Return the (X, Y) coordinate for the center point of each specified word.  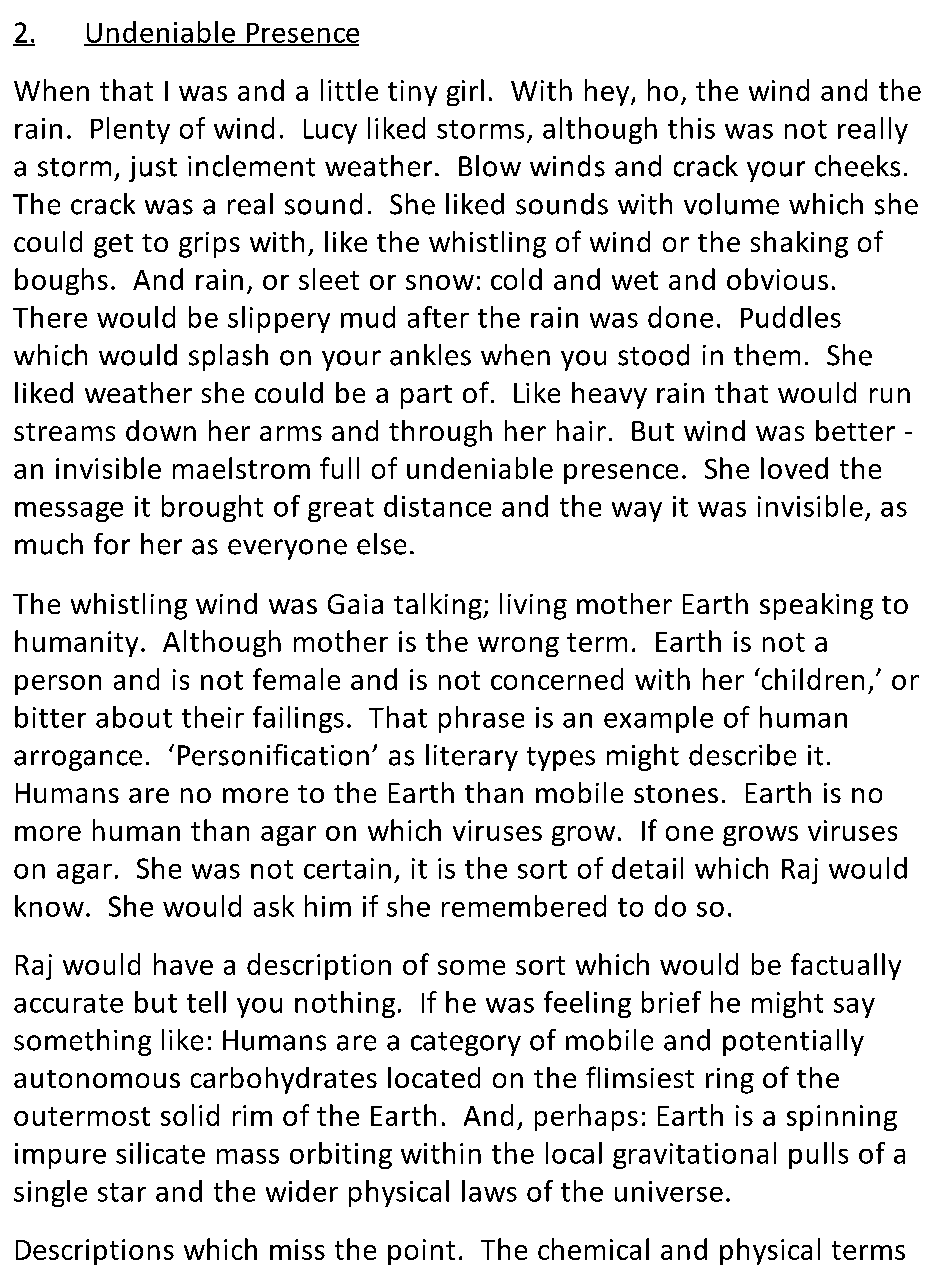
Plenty (130, 130)
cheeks (857, 166)
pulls (818, 1155)
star (122, 1192)
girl (465, 92)
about (134, 717)
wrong (518, 647)
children (811, 679)
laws (489, 1191)
